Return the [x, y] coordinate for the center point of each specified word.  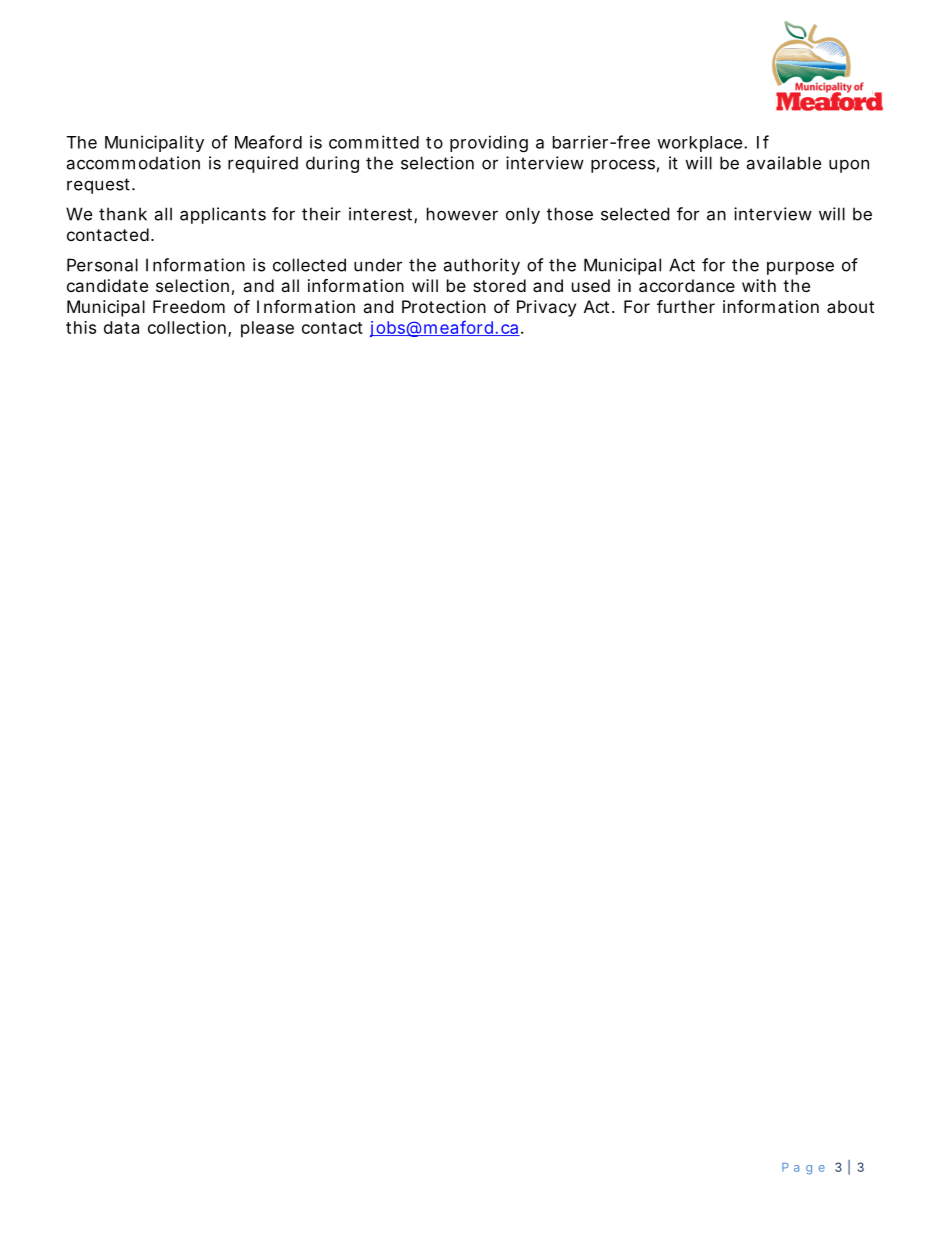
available [783, 163]
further [686, 306]
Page [803, 1168]
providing [489, 143]
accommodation [133, 163]
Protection [444, 306]
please [267, 329]
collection [187, 327]
